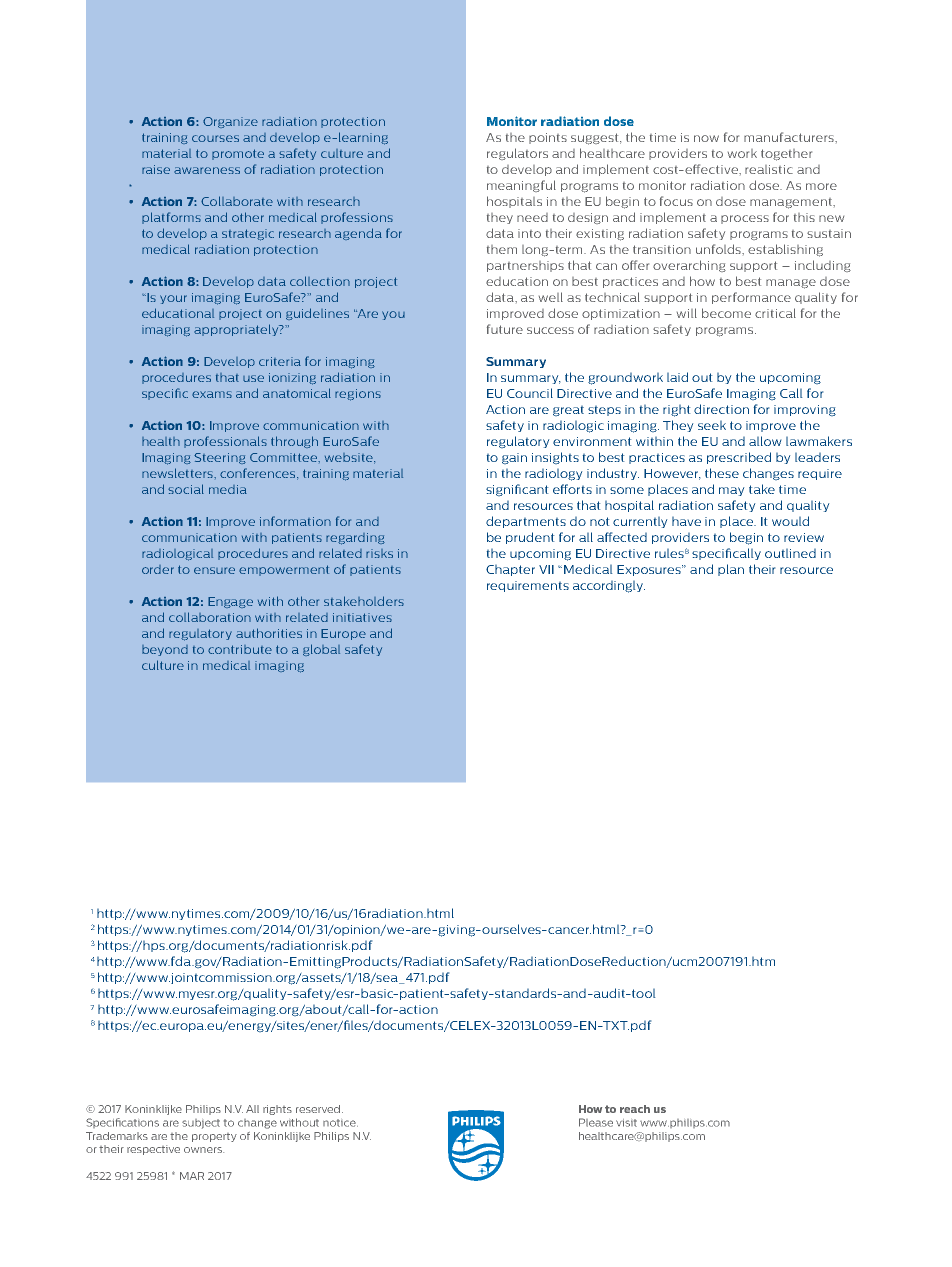  What do you see at coordinates (514, 458) in the screenshot?
I see `gain` at bounding box center [514, 458].
